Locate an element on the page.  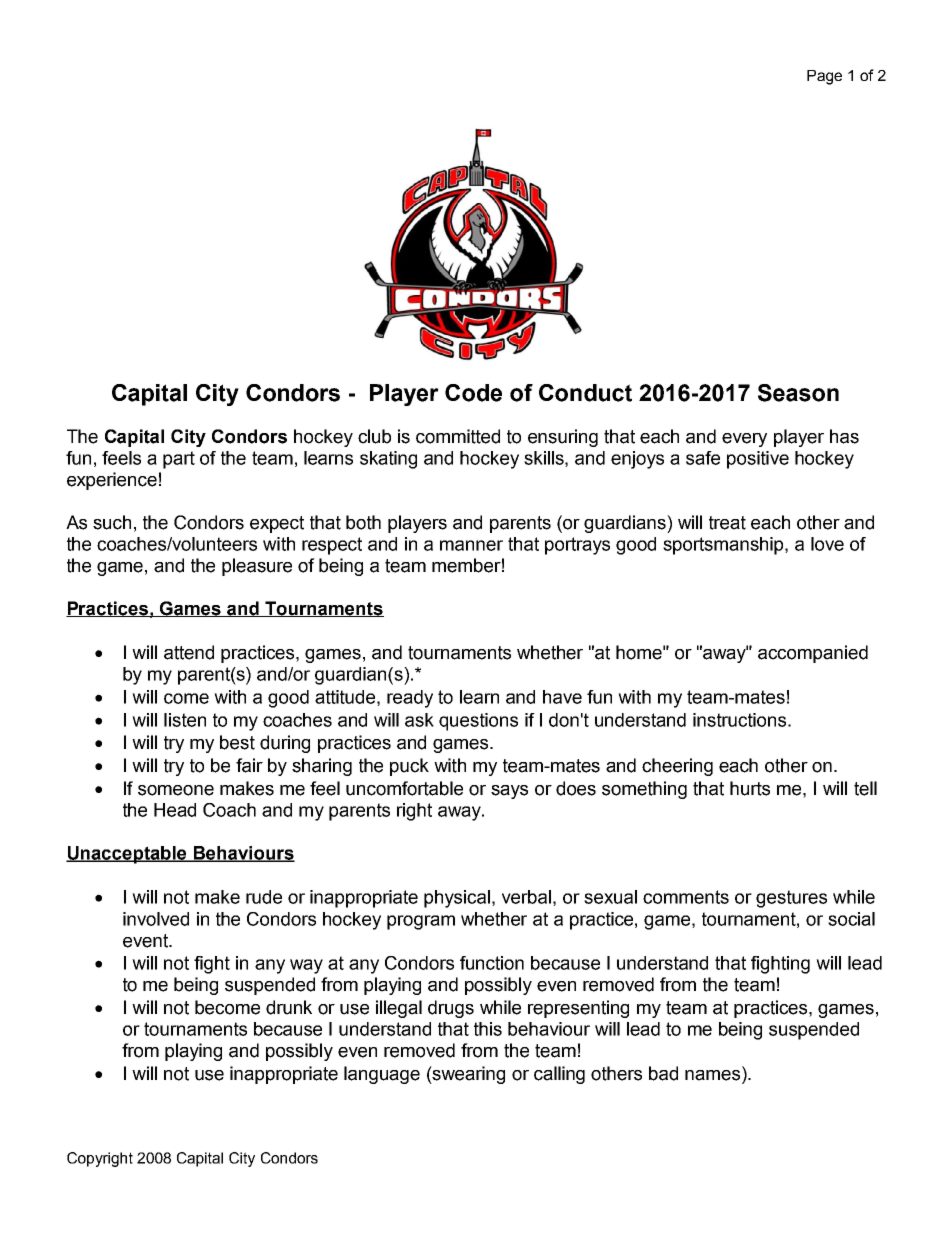
listen is located at coordinates (185, 720).
